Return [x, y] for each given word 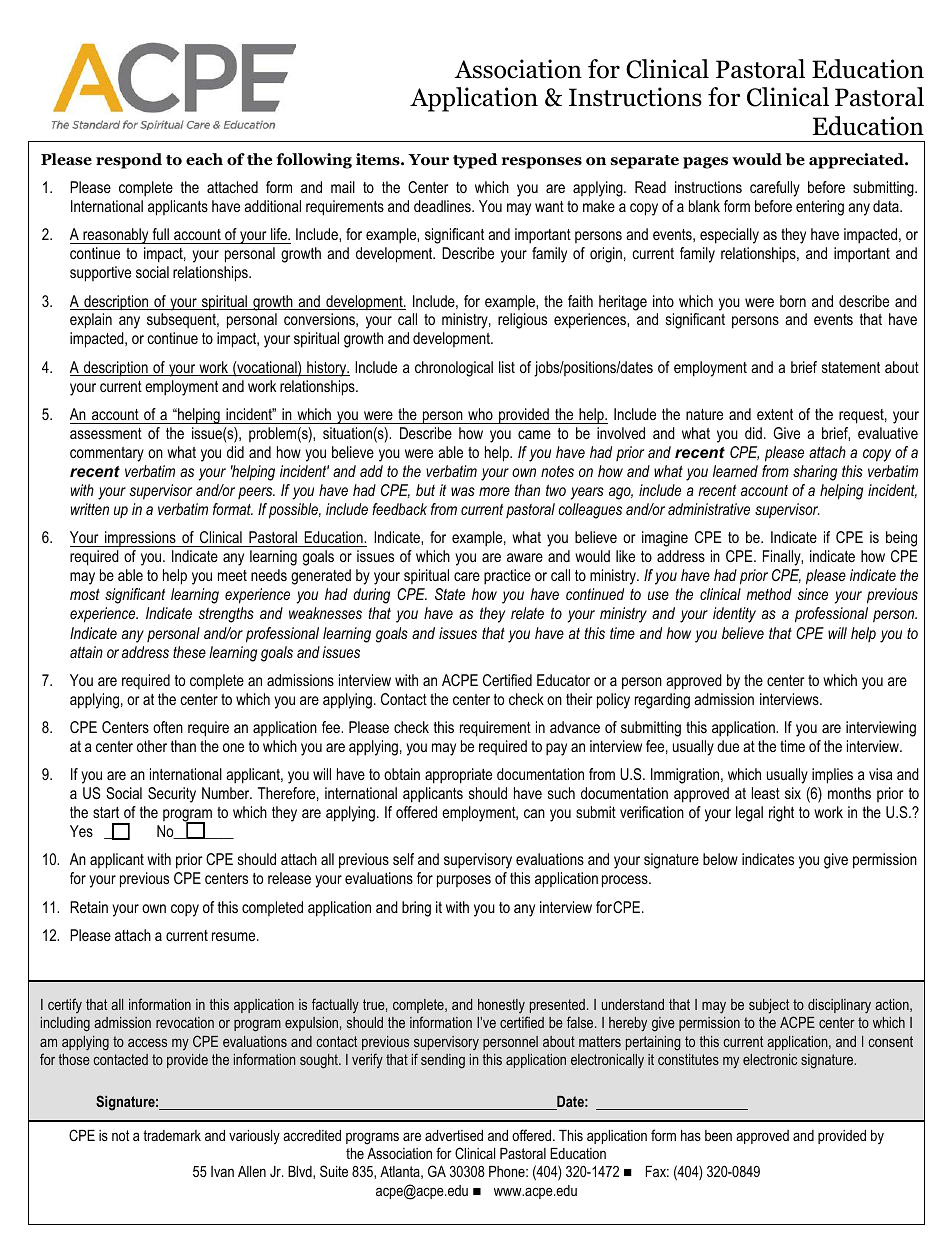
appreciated [857, 161]
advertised [454, 1135]
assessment [106, 433]
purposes [464, 881]
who [480, 414]
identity [734, 615]
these [189, 652]
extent [775, 414]
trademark [172, 1135]
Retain [89, 907]
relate [527, 613]
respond [129, 161]
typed [475, 161]
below [720, 859]
